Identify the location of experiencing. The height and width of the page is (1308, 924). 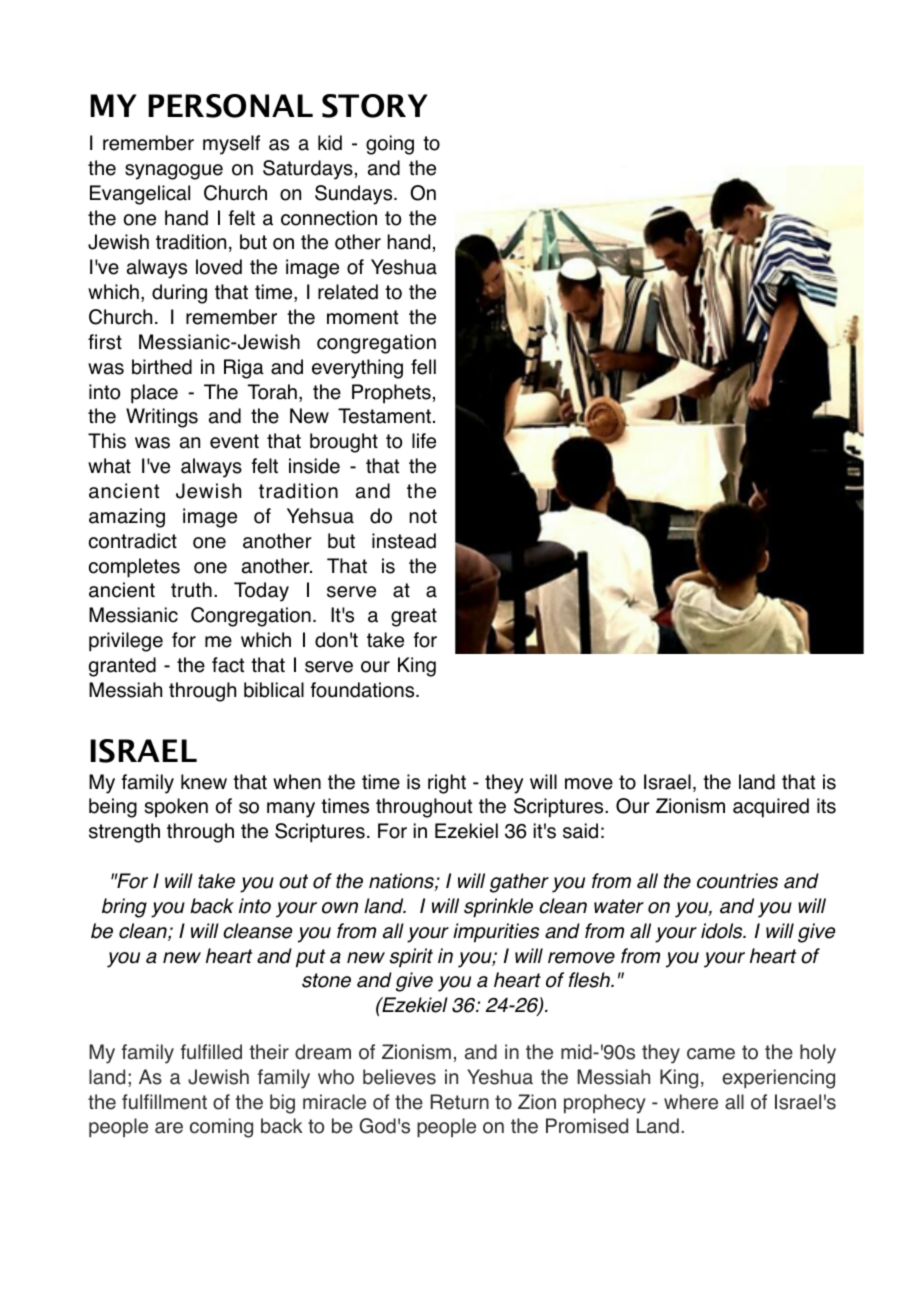
(778, 1079).
